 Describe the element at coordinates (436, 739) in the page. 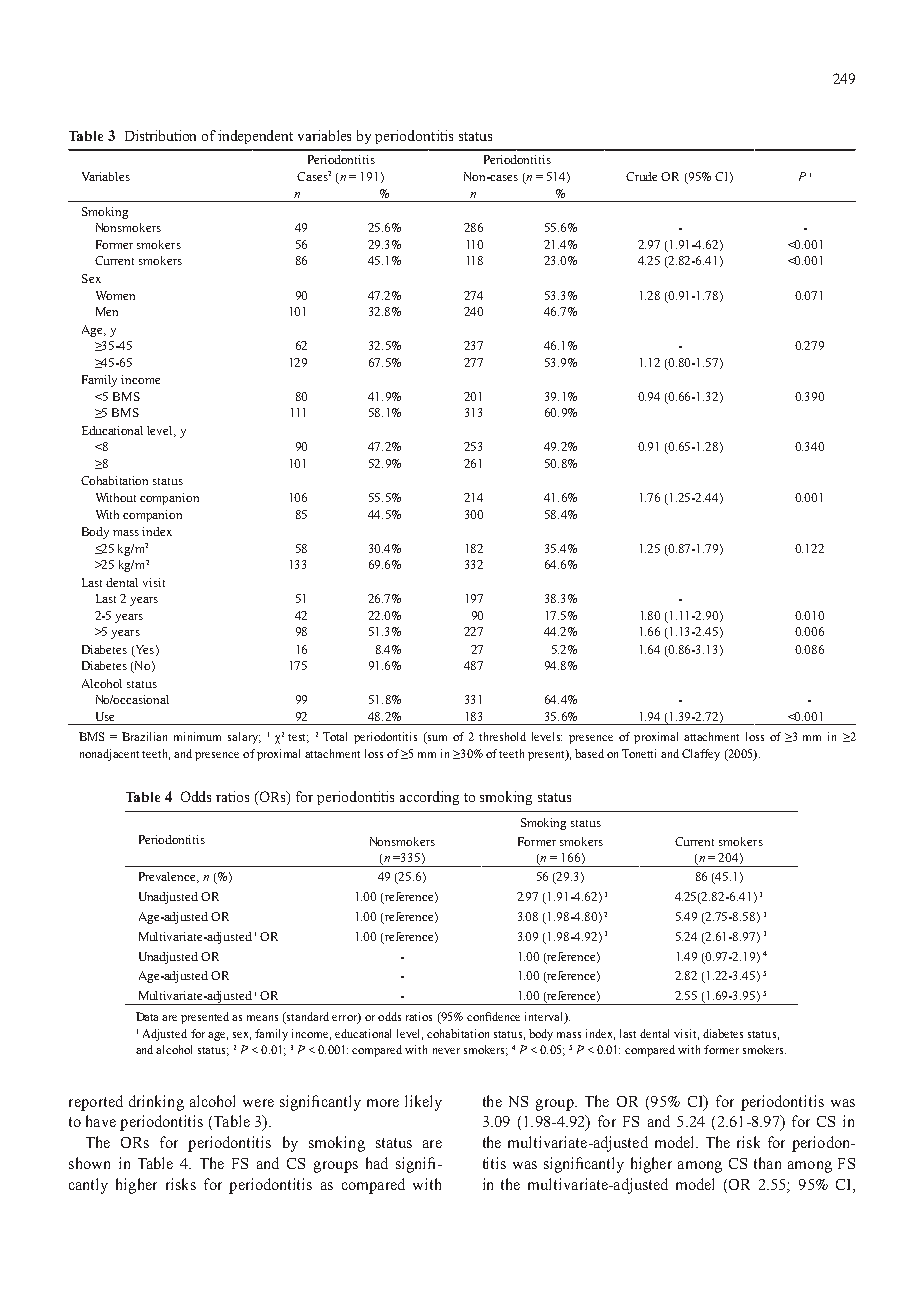

I see `sum` at that location.
